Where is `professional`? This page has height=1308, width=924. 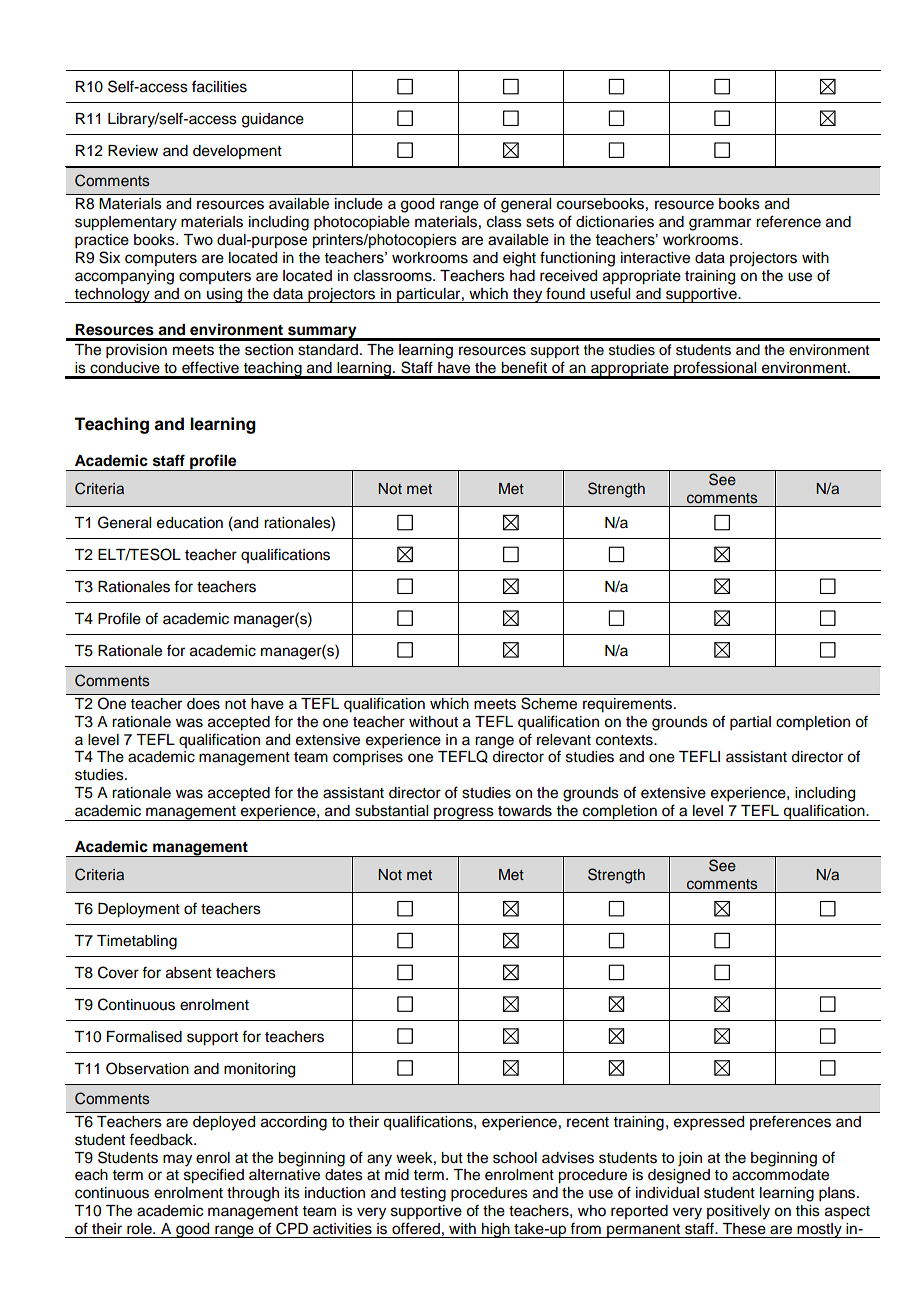
professional is located at coordinates (715, 370).
